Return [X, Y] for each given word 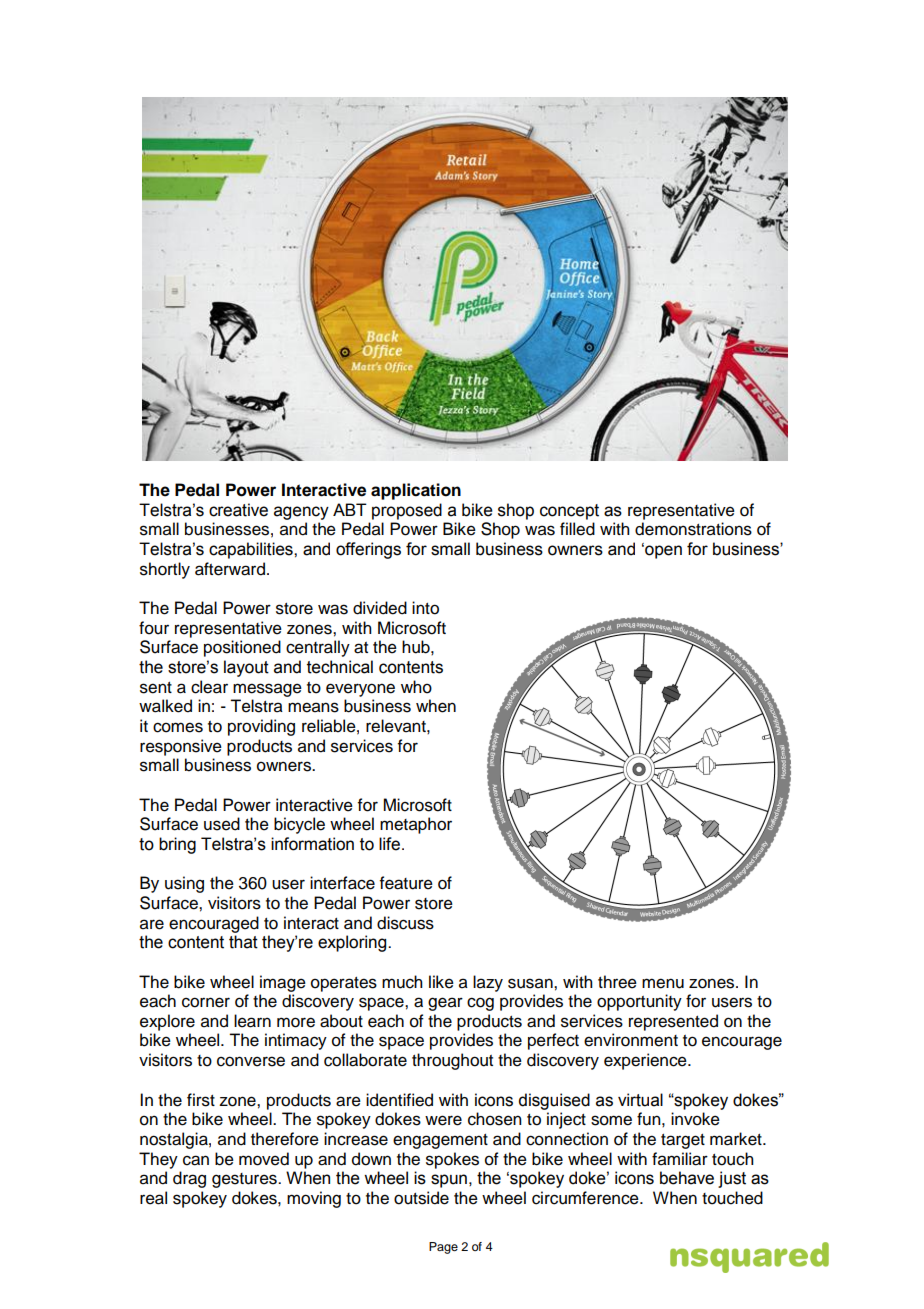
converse [251, 1061]
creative [238, 510]
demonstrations [693, 529]
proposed [407, 511]
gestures [245, 1180]
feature [406, 883]
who [416, 687]
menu [663, 983]
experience [646, 1061]
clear [209, 687]
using [184, 884]
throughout [452, 1061]
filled [577, 529]
